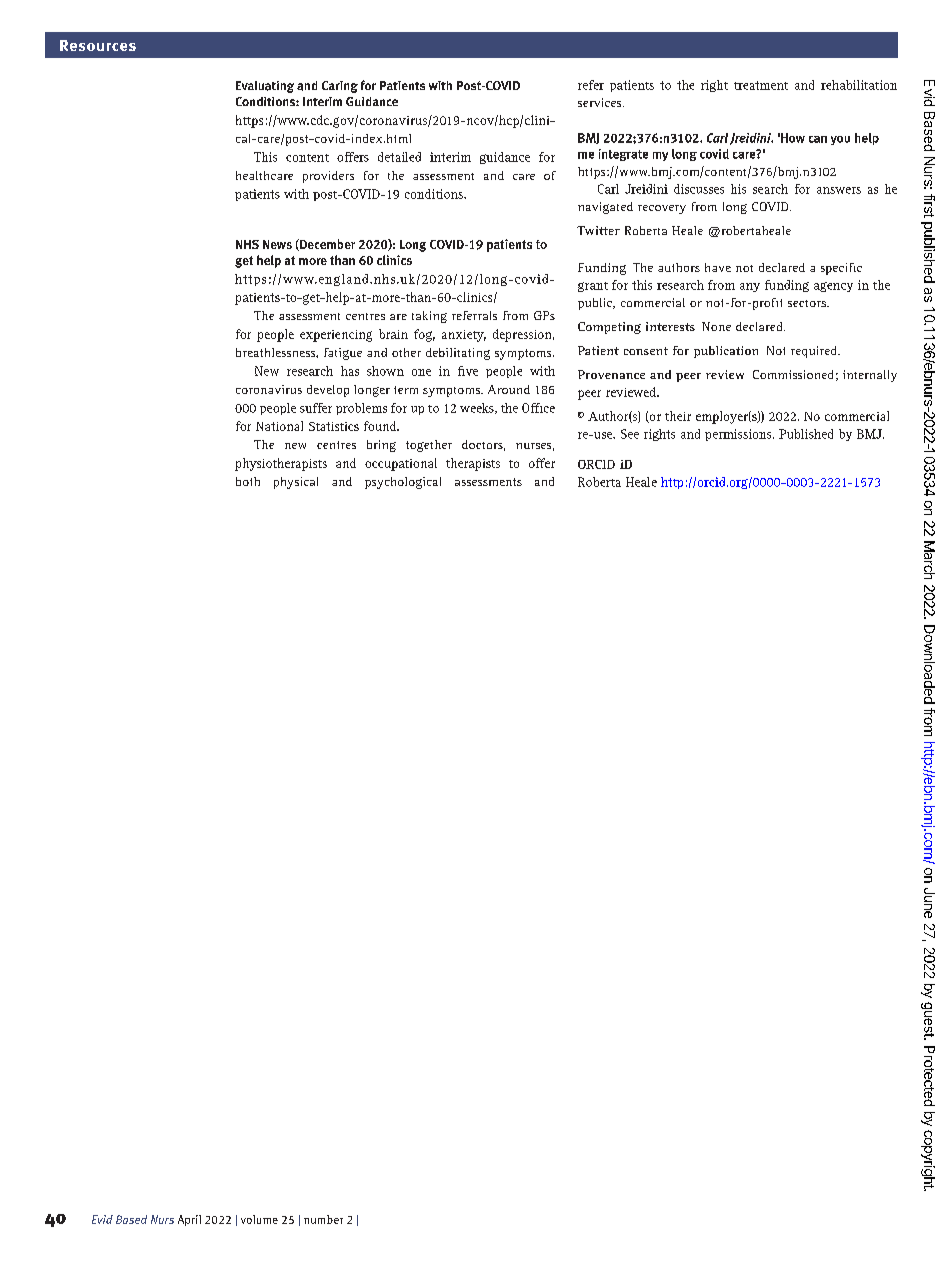  I want to click on permissions, so click(739, 435).
